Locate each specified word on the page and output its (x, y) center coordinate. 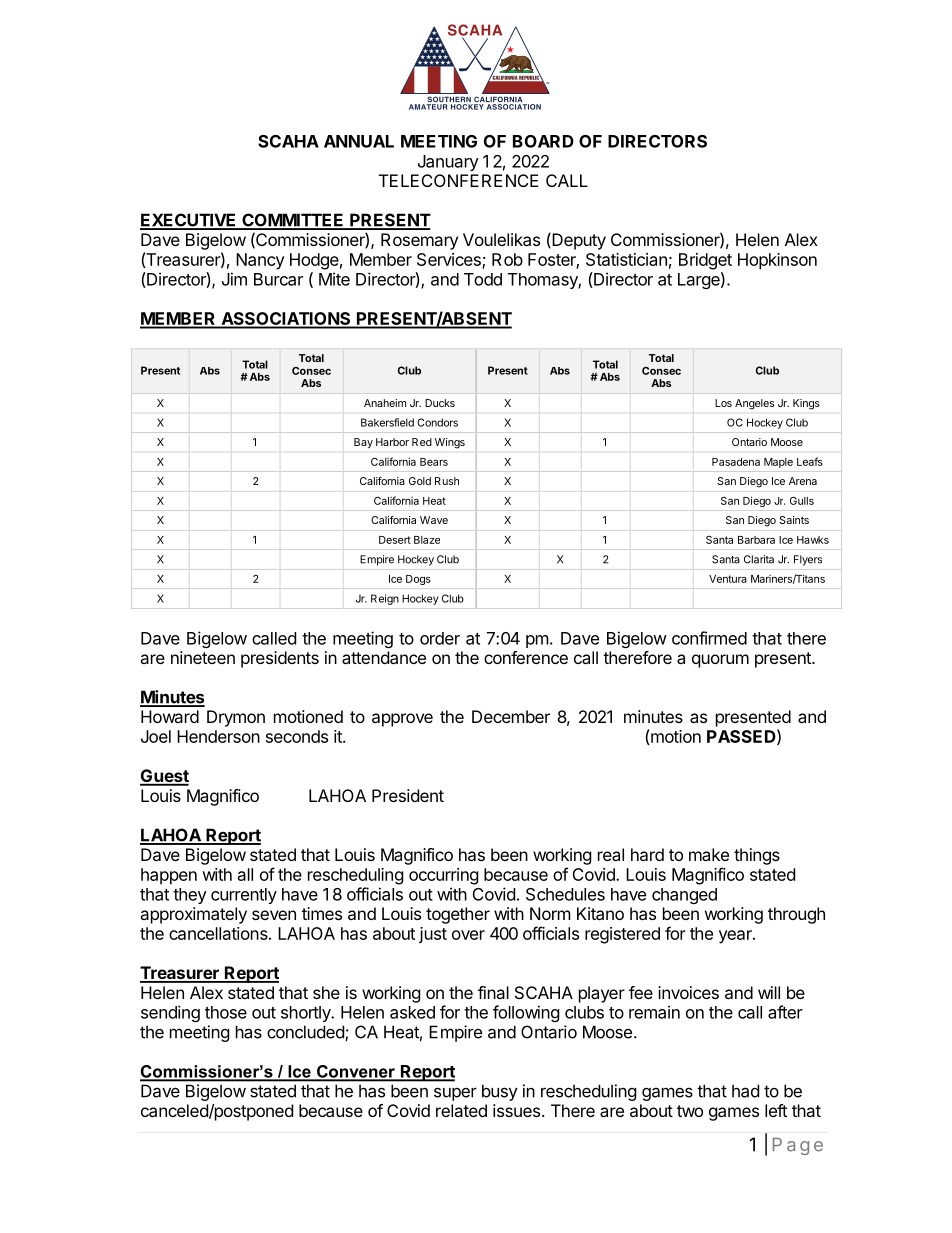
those (226, 1012)
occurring (444, 876)
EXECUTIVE (189, 221)
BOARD (543, 141)
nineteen (203, 657)
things (757, 856)
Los (723, 403)
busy (500, 1092)
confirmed (709, 638)
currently (244, 896)
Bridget (705, 261)
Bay (363, 443)
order (440, 638)
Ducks (440, 403)
